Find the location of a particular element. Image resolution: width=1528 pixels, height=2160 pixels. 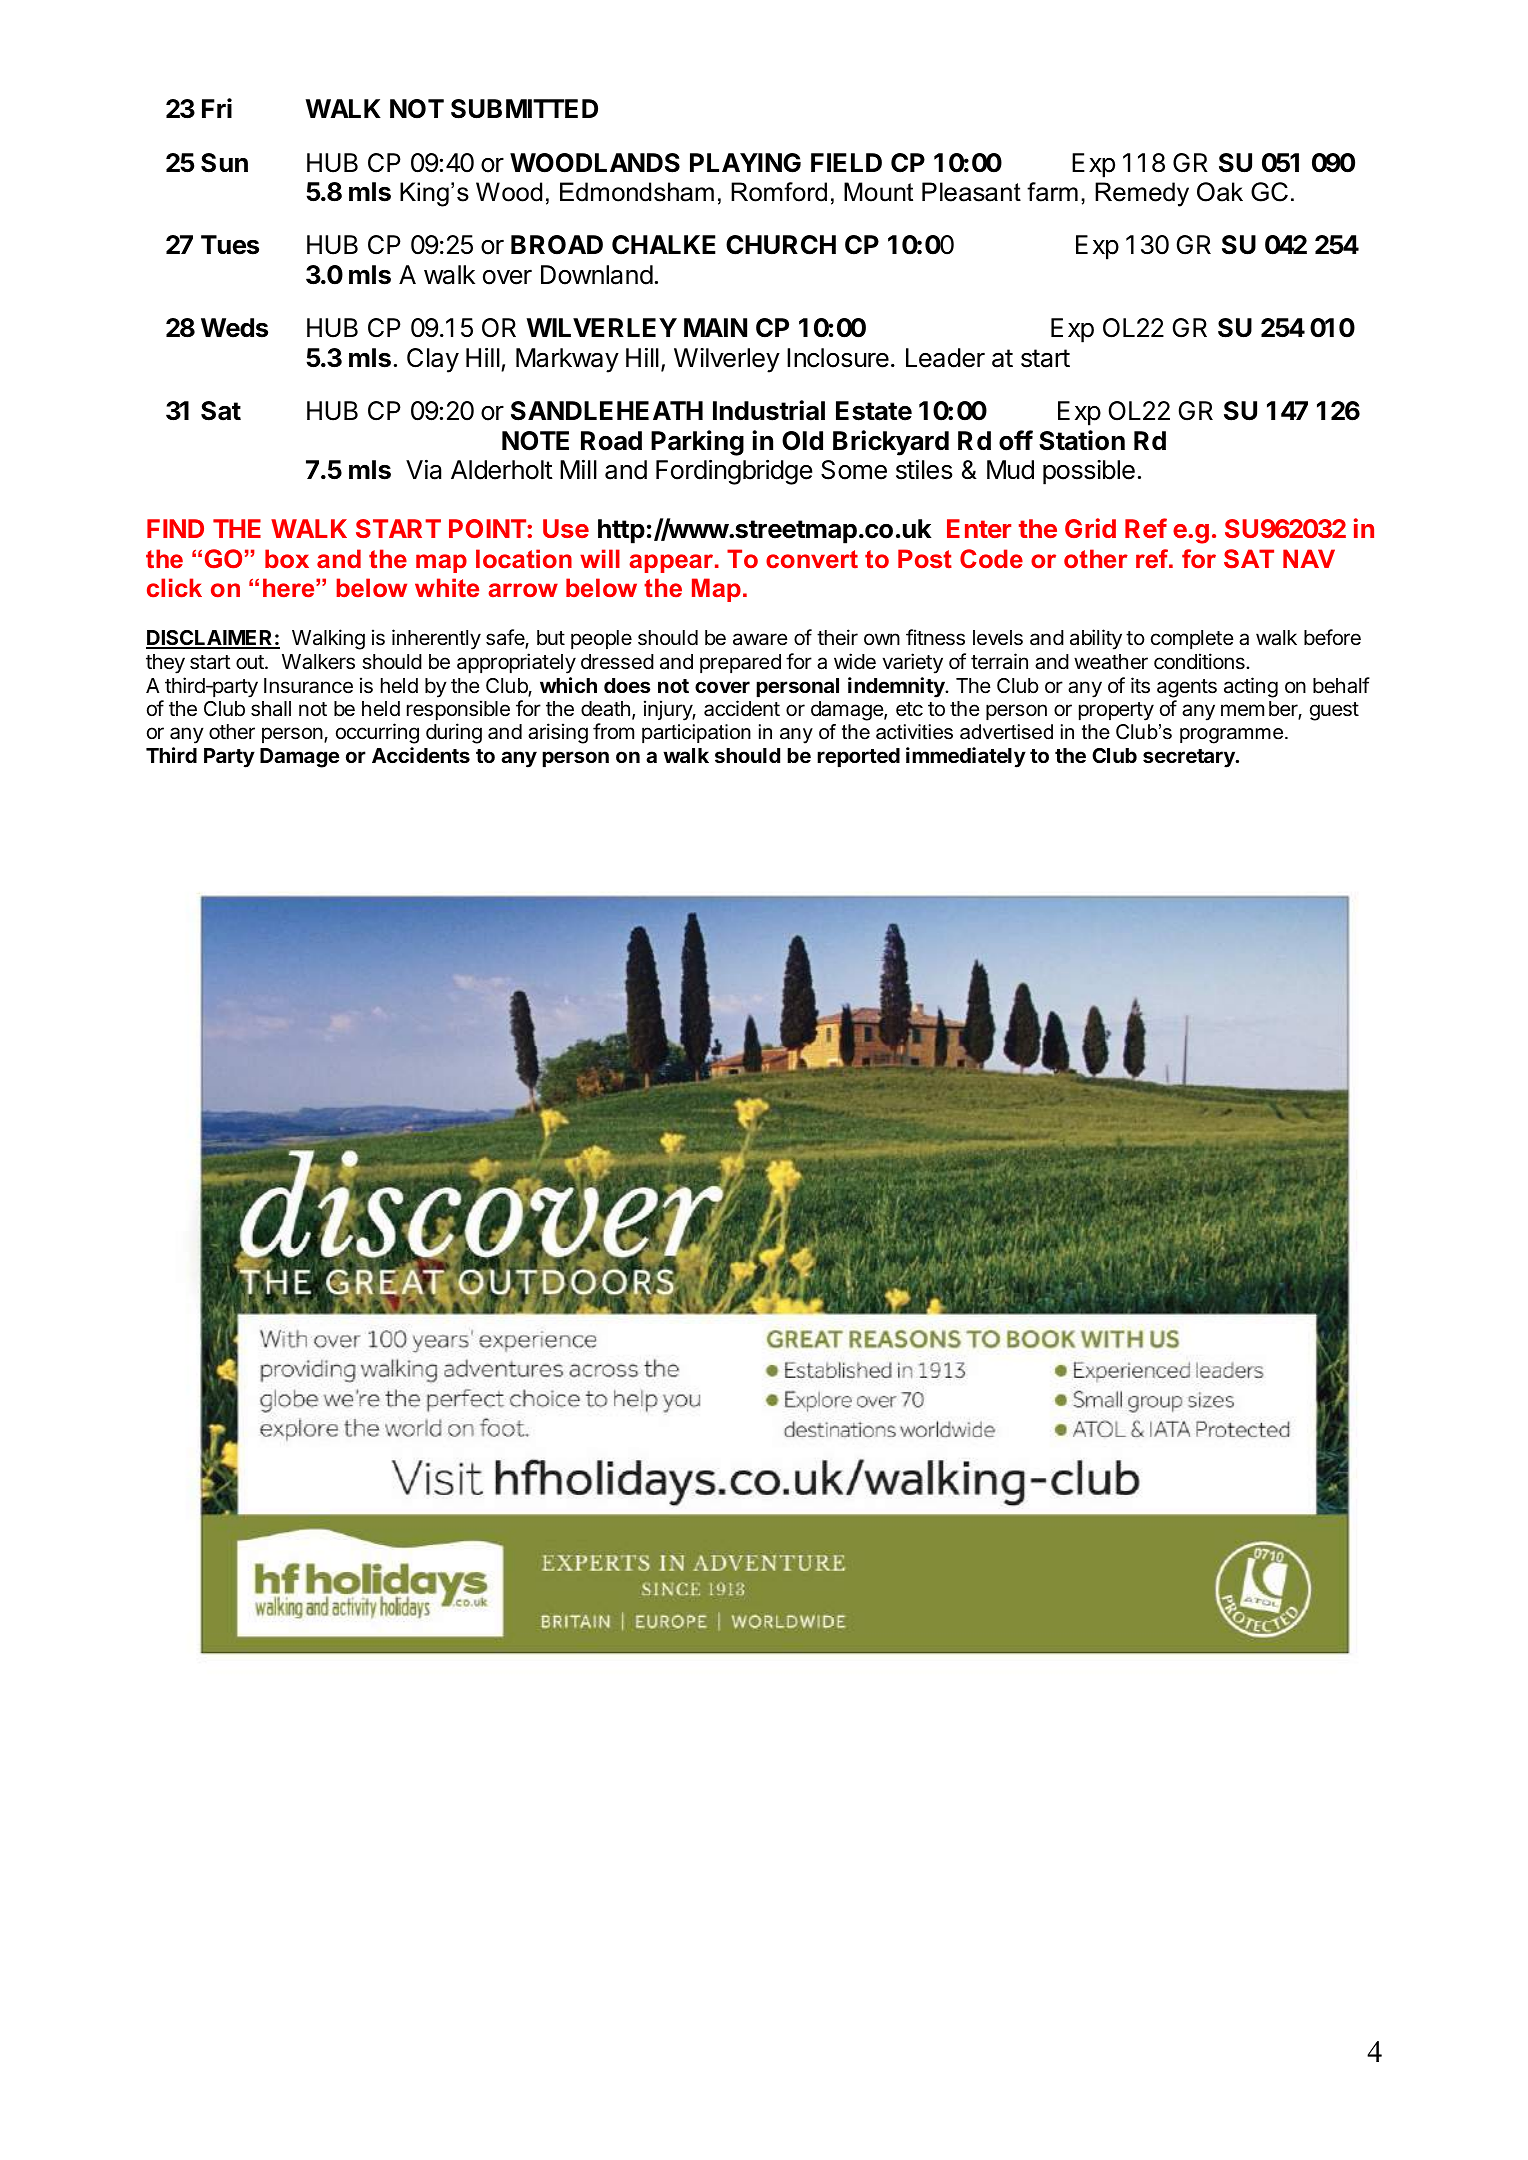

aware is located at coordinates (760, 639).
